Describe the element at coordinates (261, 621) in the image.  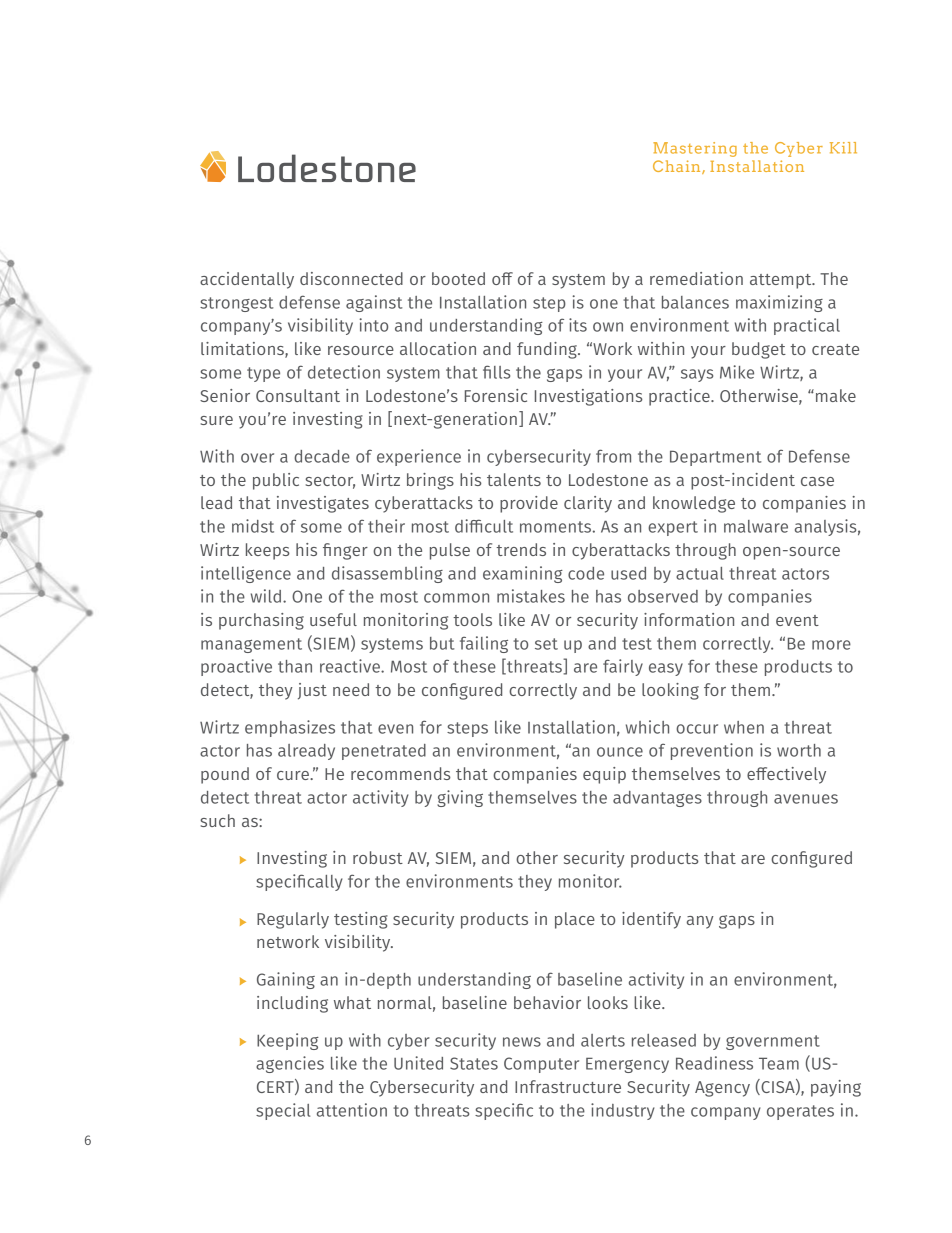
I see `purchasing` at that location.
